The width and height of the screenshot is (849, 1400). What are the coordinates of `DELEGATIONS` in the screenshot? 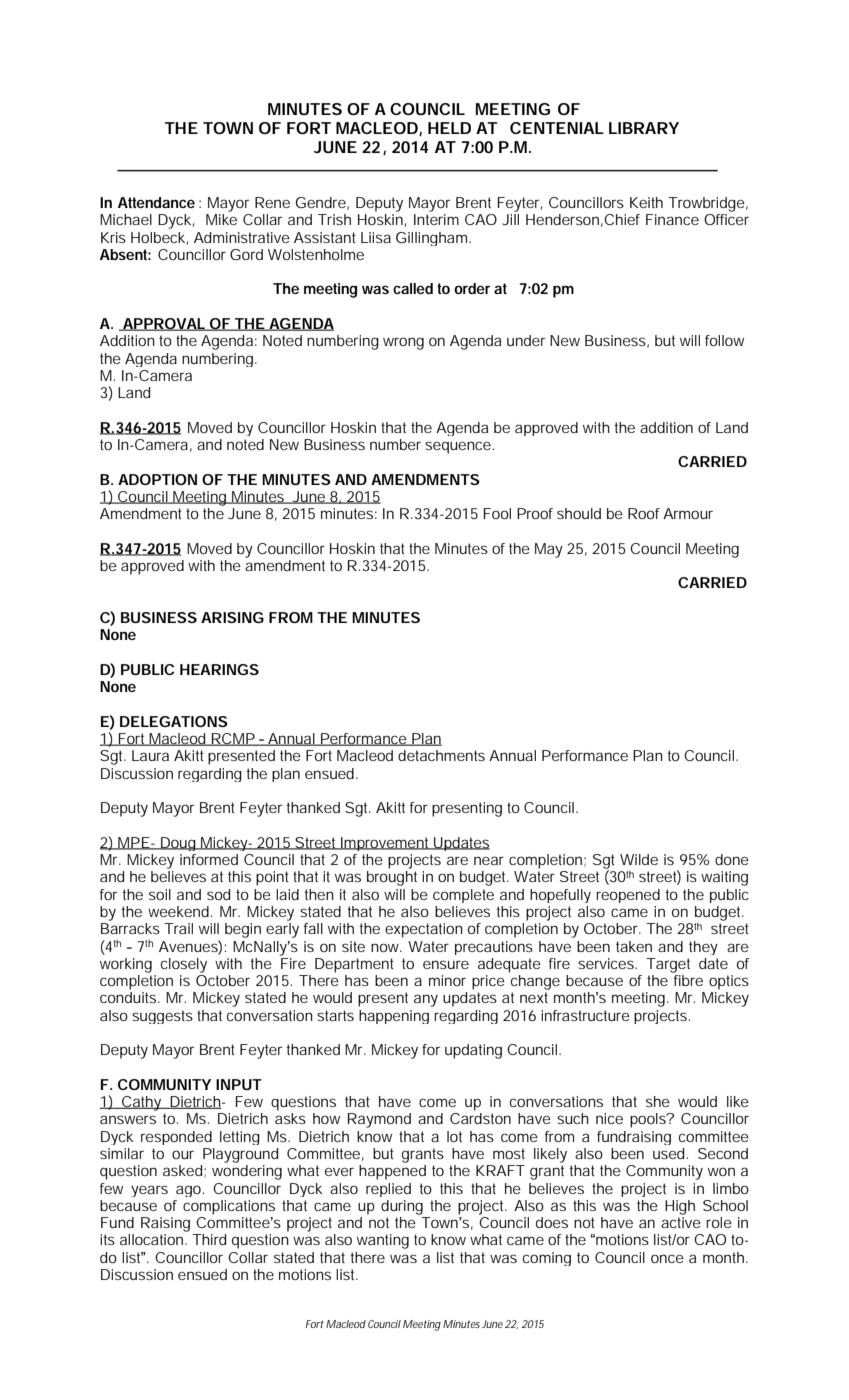 It's located at (174, 721).
